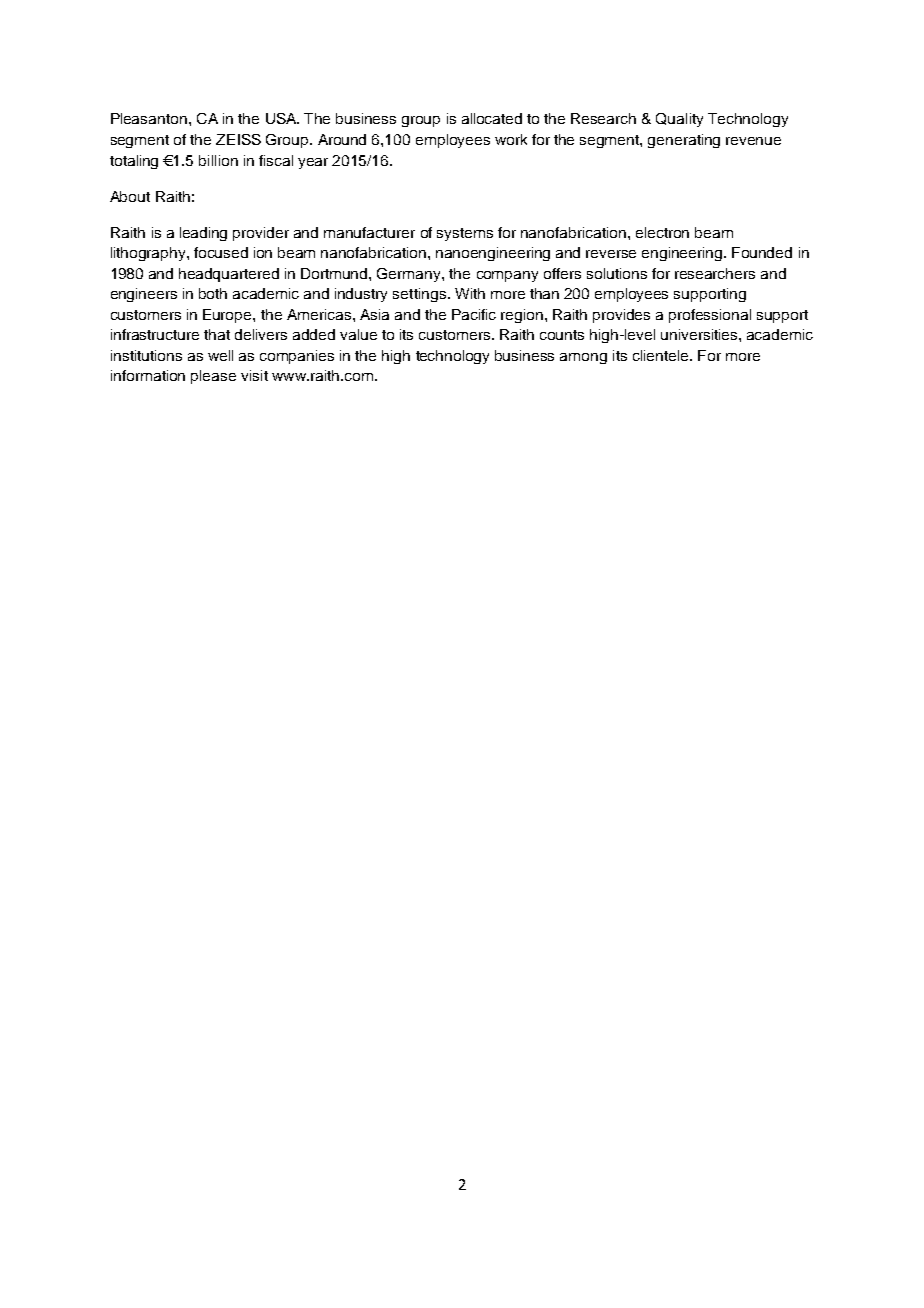 This screenshot has width=924, height=1308. What do you see at coordinates (617, 273) in the screenshot?
I see `solutions` at bounding box center [617, 273].
